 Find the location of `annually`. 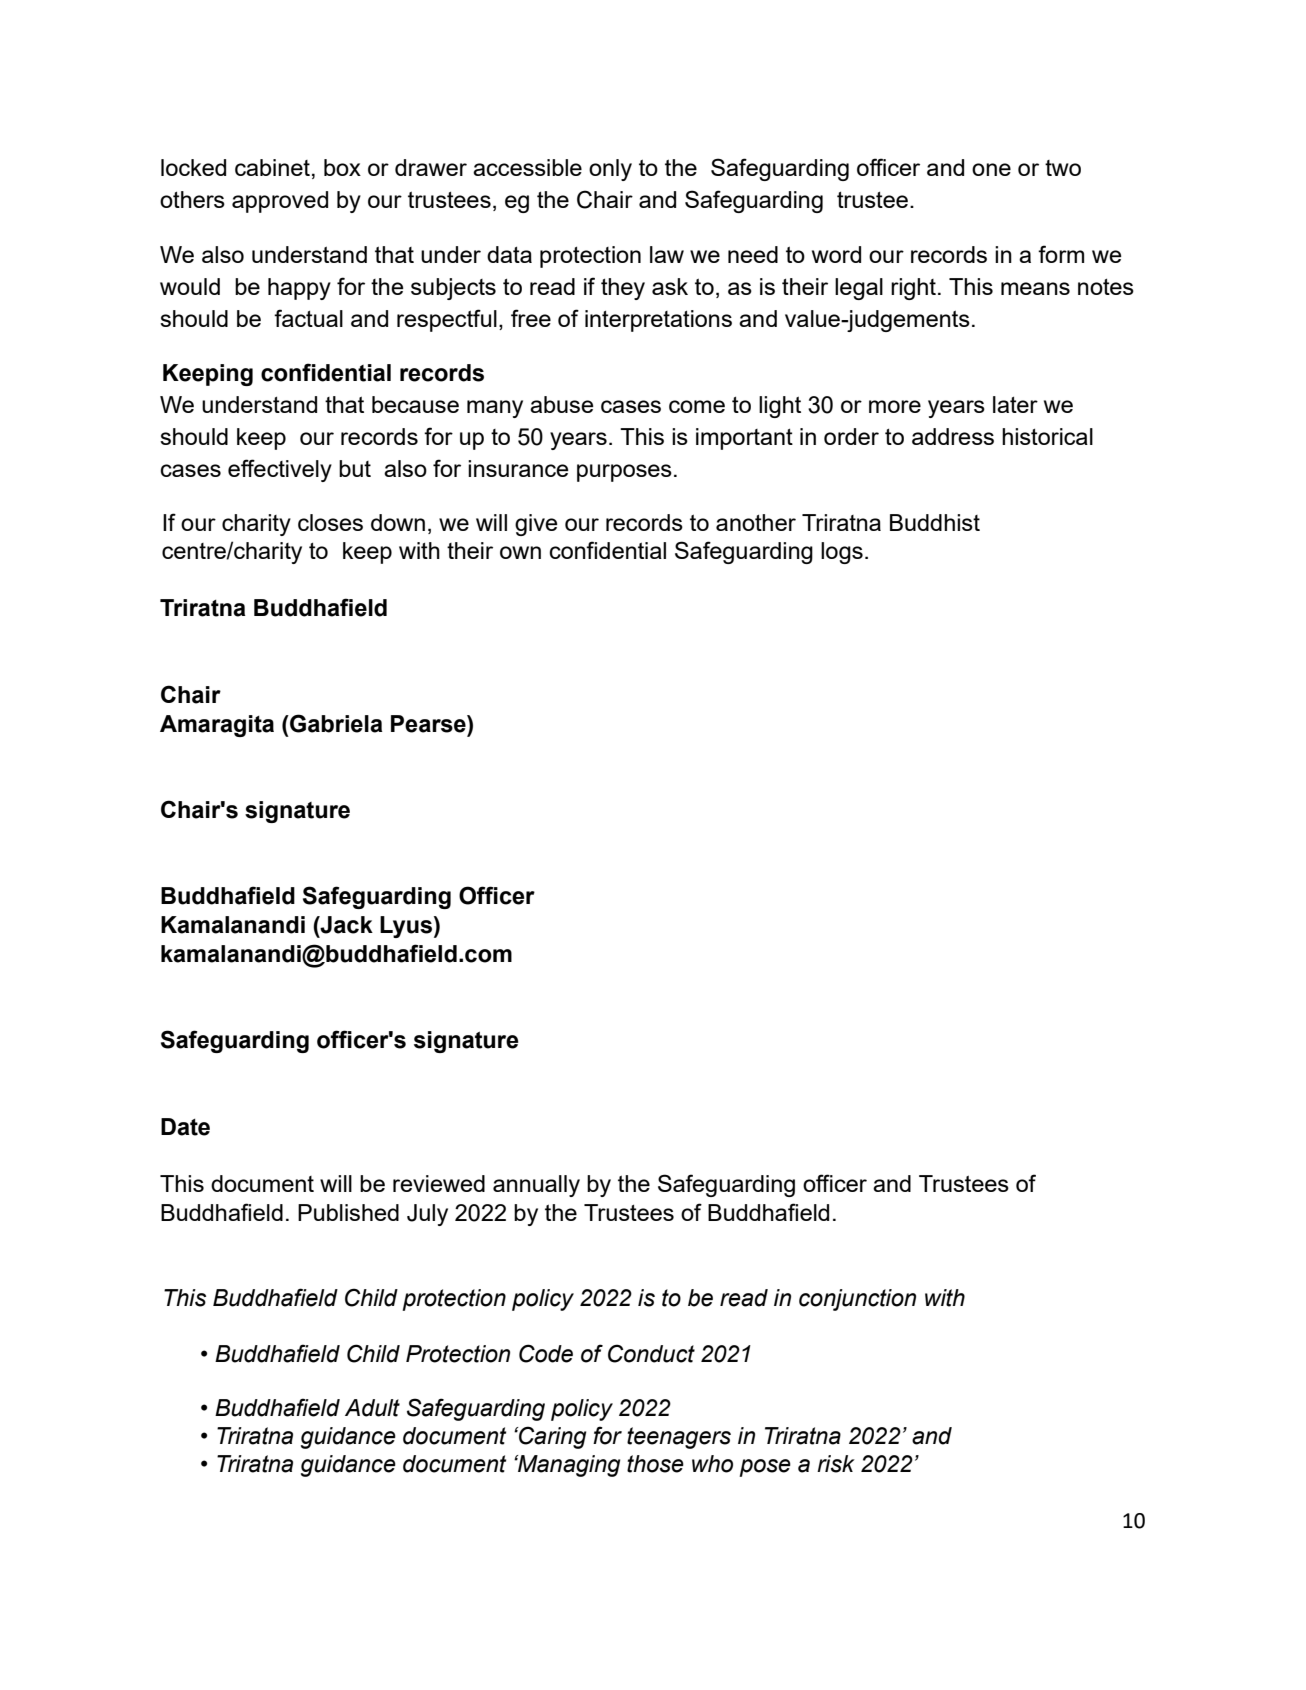

annually is located at coordinates (536, 1186).
